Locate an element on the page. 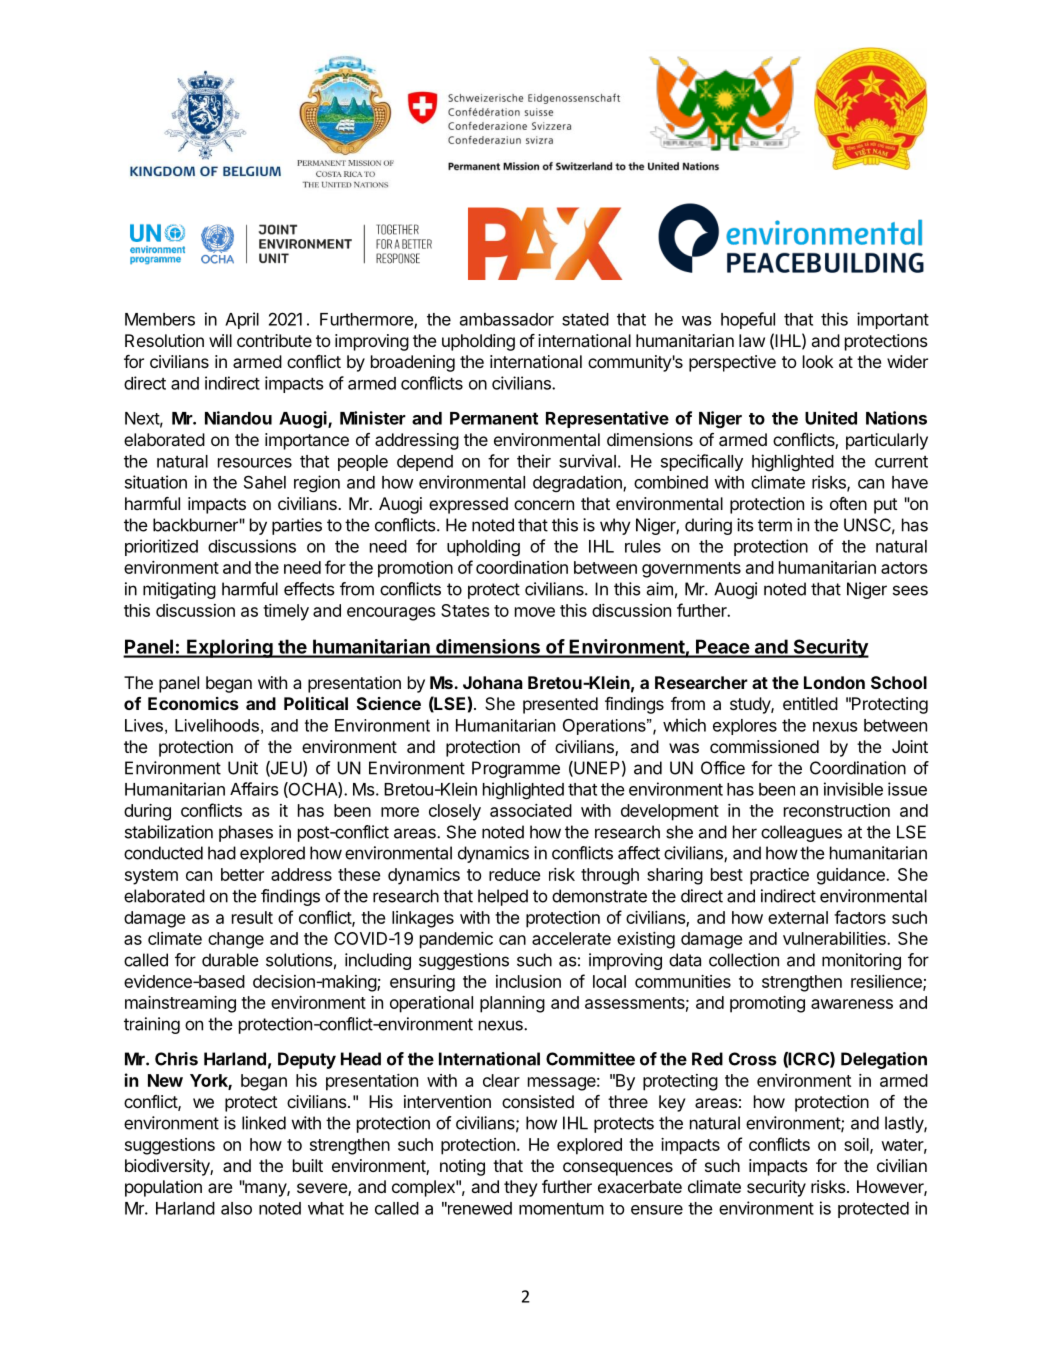  ambassador is located at coordinates (507, 319).
